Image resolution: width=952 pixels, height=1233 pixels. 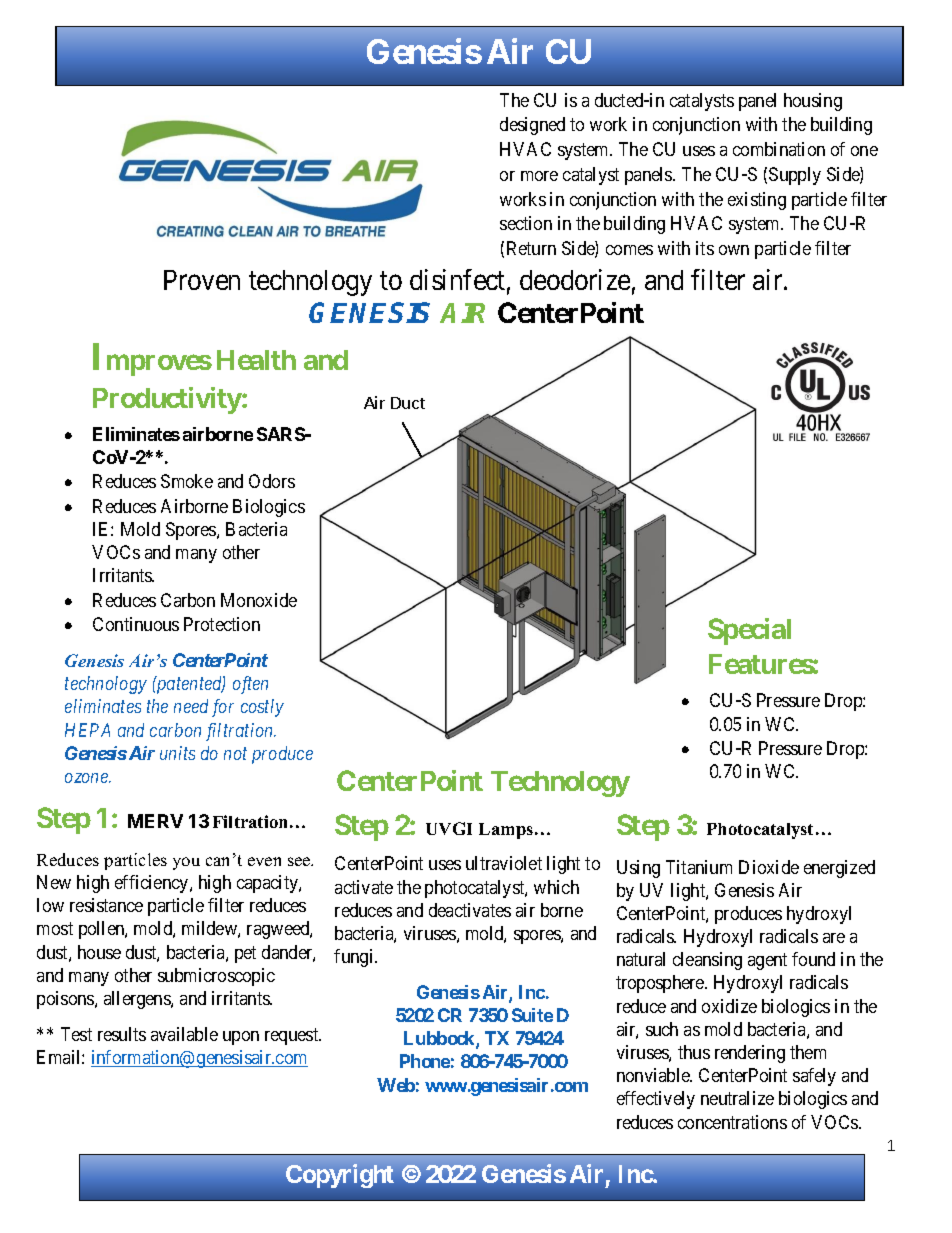 I want to click on Smoke, so click(x=187, y=481).
